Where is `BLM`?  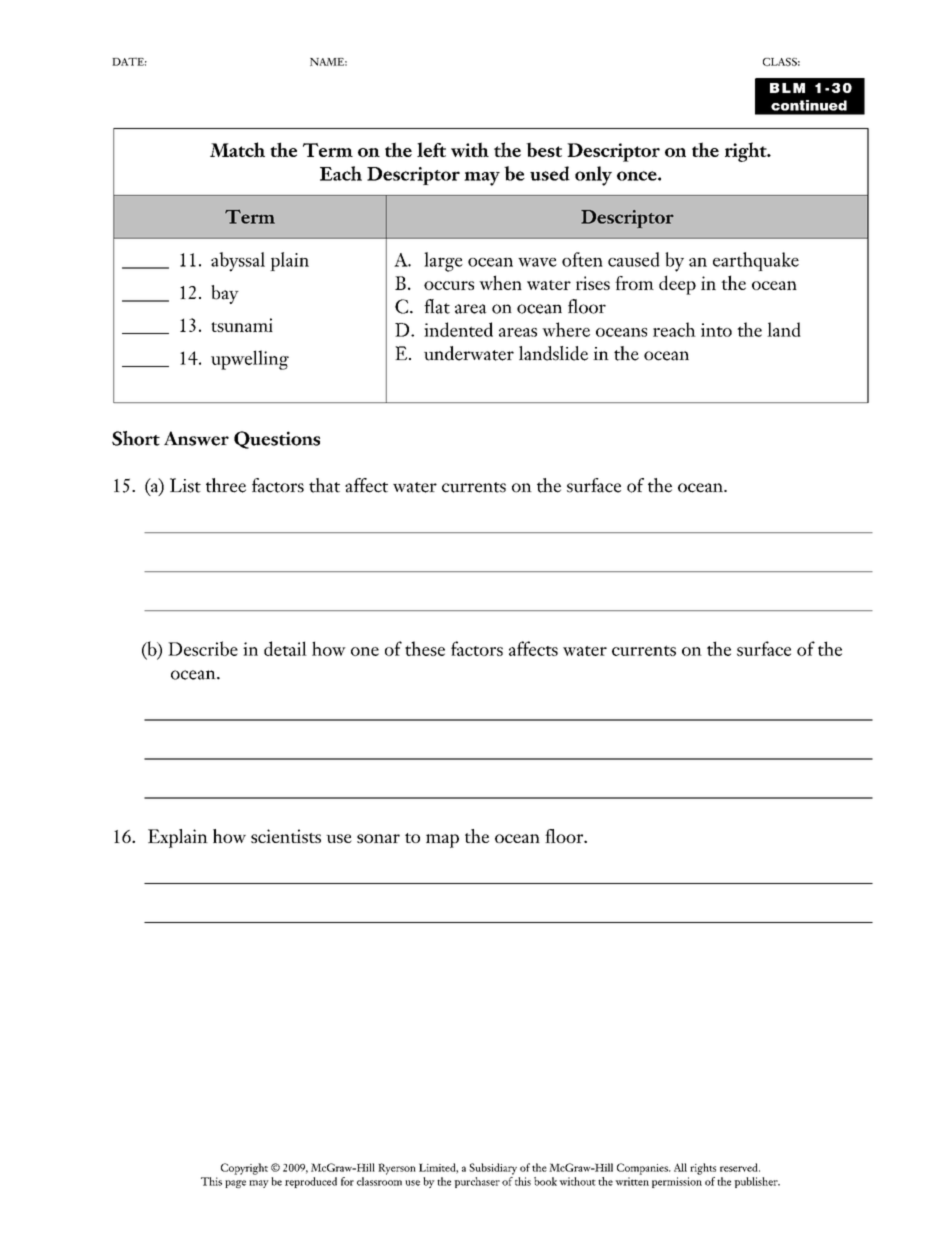
BLM is located at coordinates (787, 88).
